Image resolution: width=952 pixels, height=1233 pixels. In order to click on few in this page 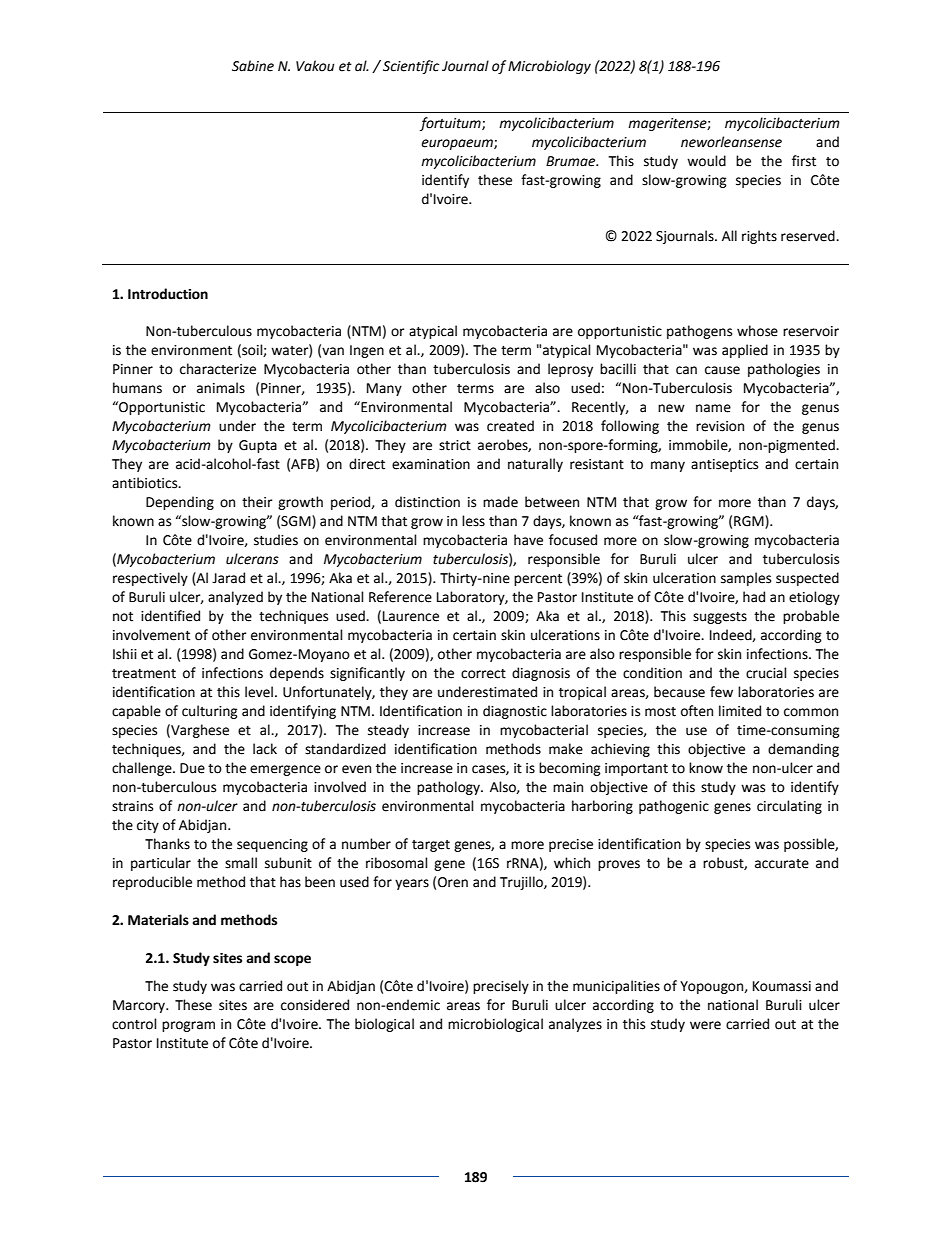, I will do `click(721, 692)`.
